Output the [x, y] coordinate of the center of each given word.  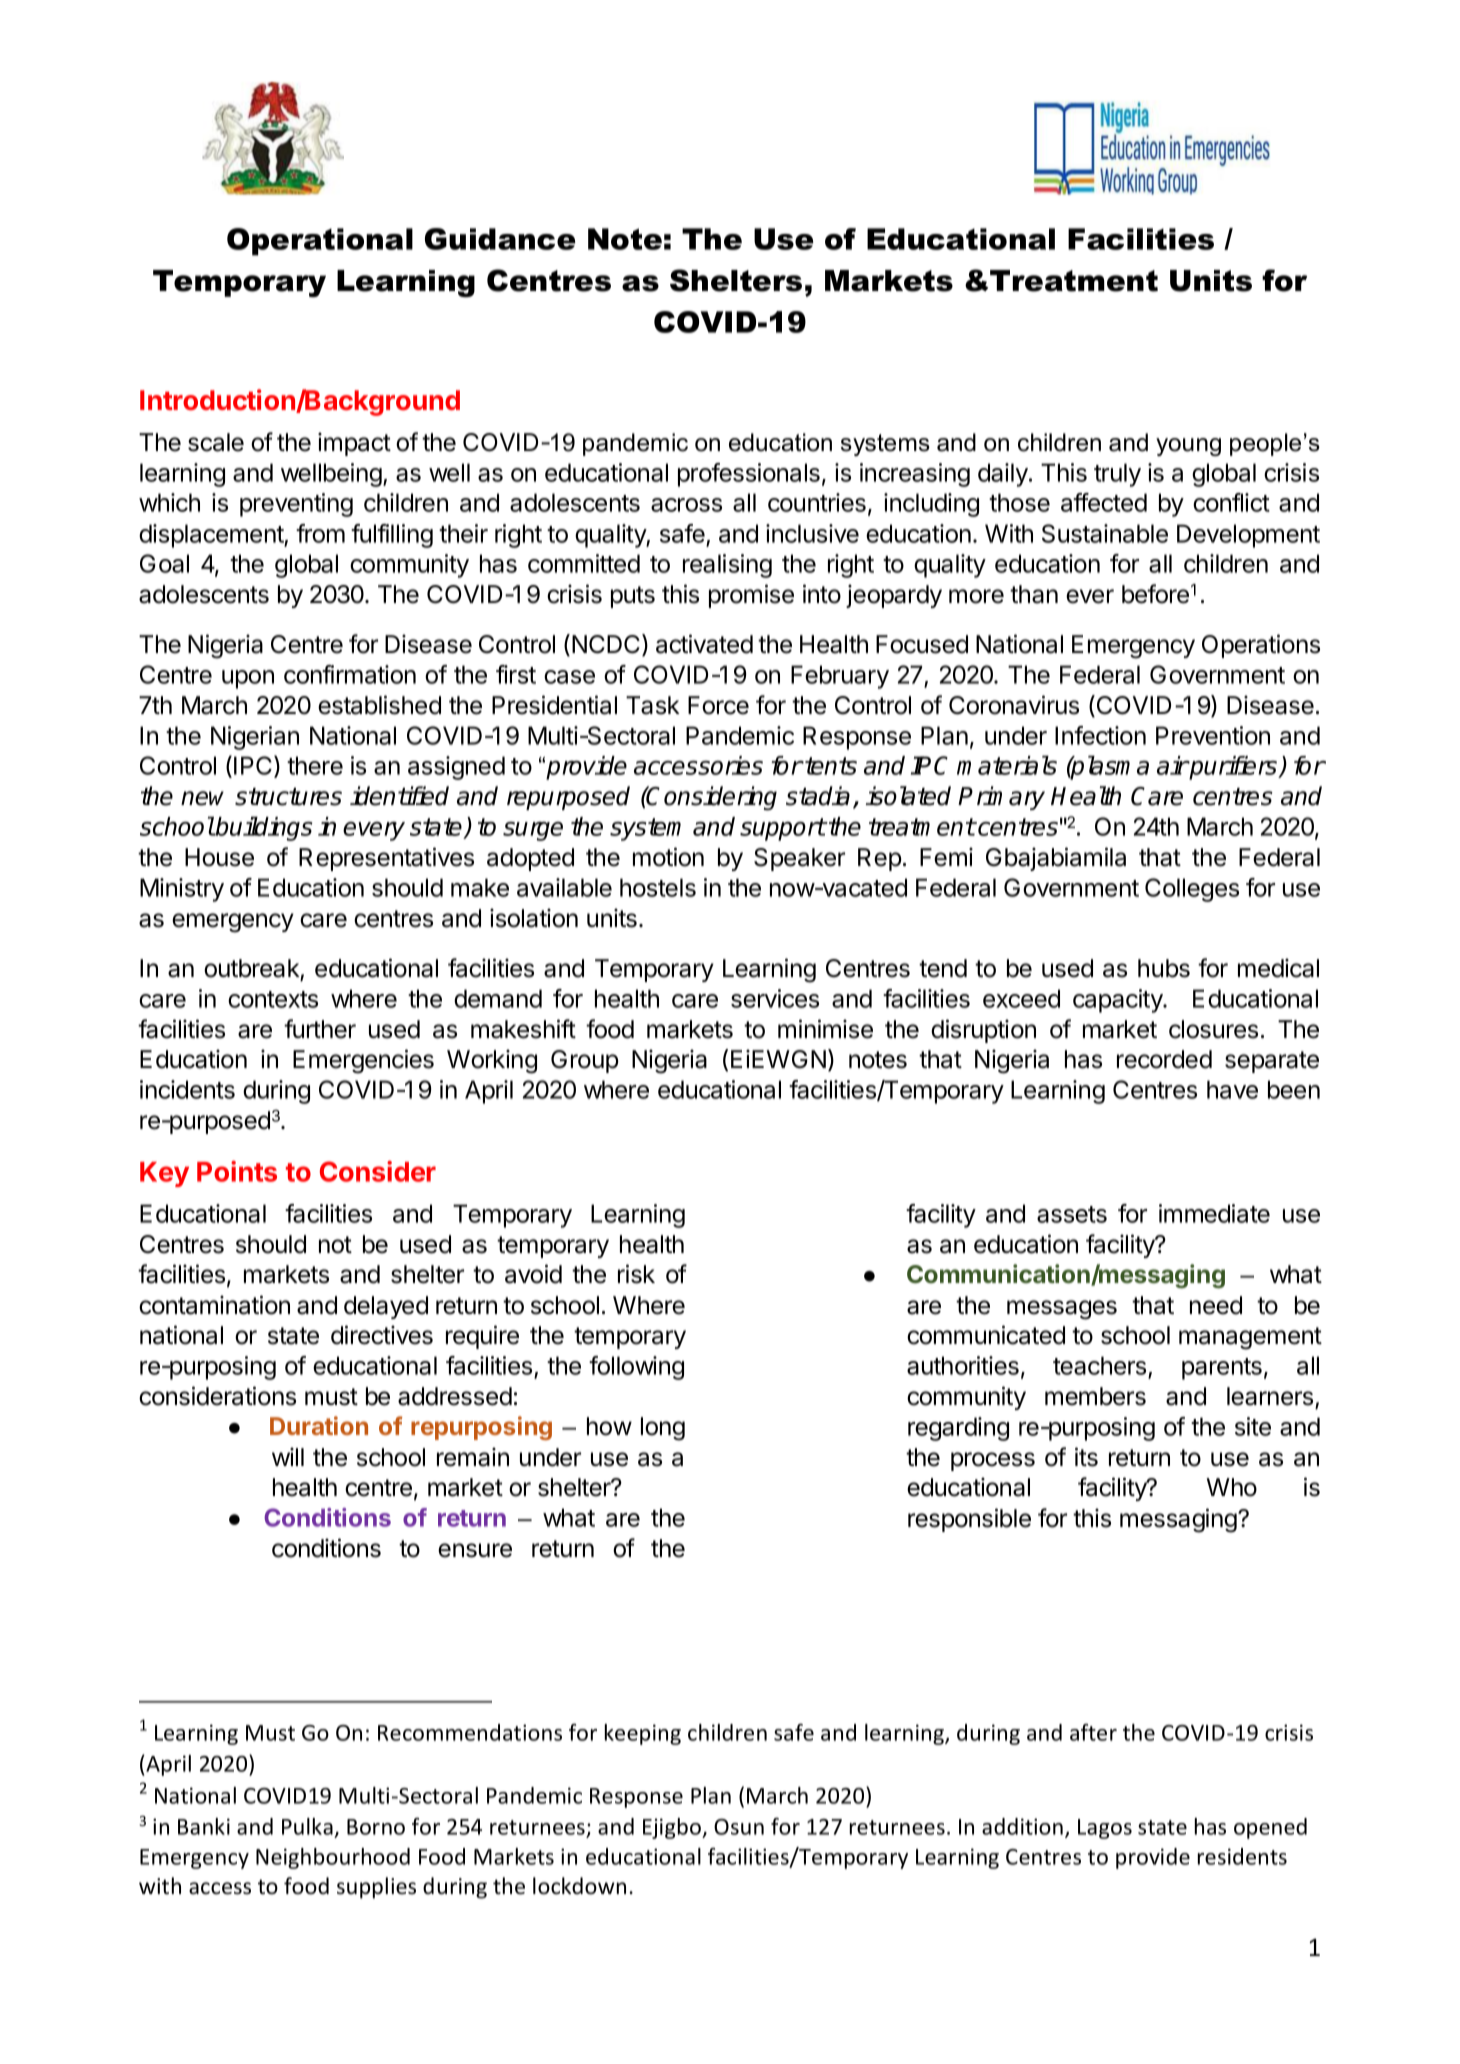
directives [382, 1335]
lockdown [579, 1886]
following [636, 1368]
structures [288, 797]
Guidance [500, 239]
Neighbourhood [333, 1858]
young [1188, 447]
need [1216, 1305]
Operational [320, 242]
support [783, 829]
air [1172, 765]
